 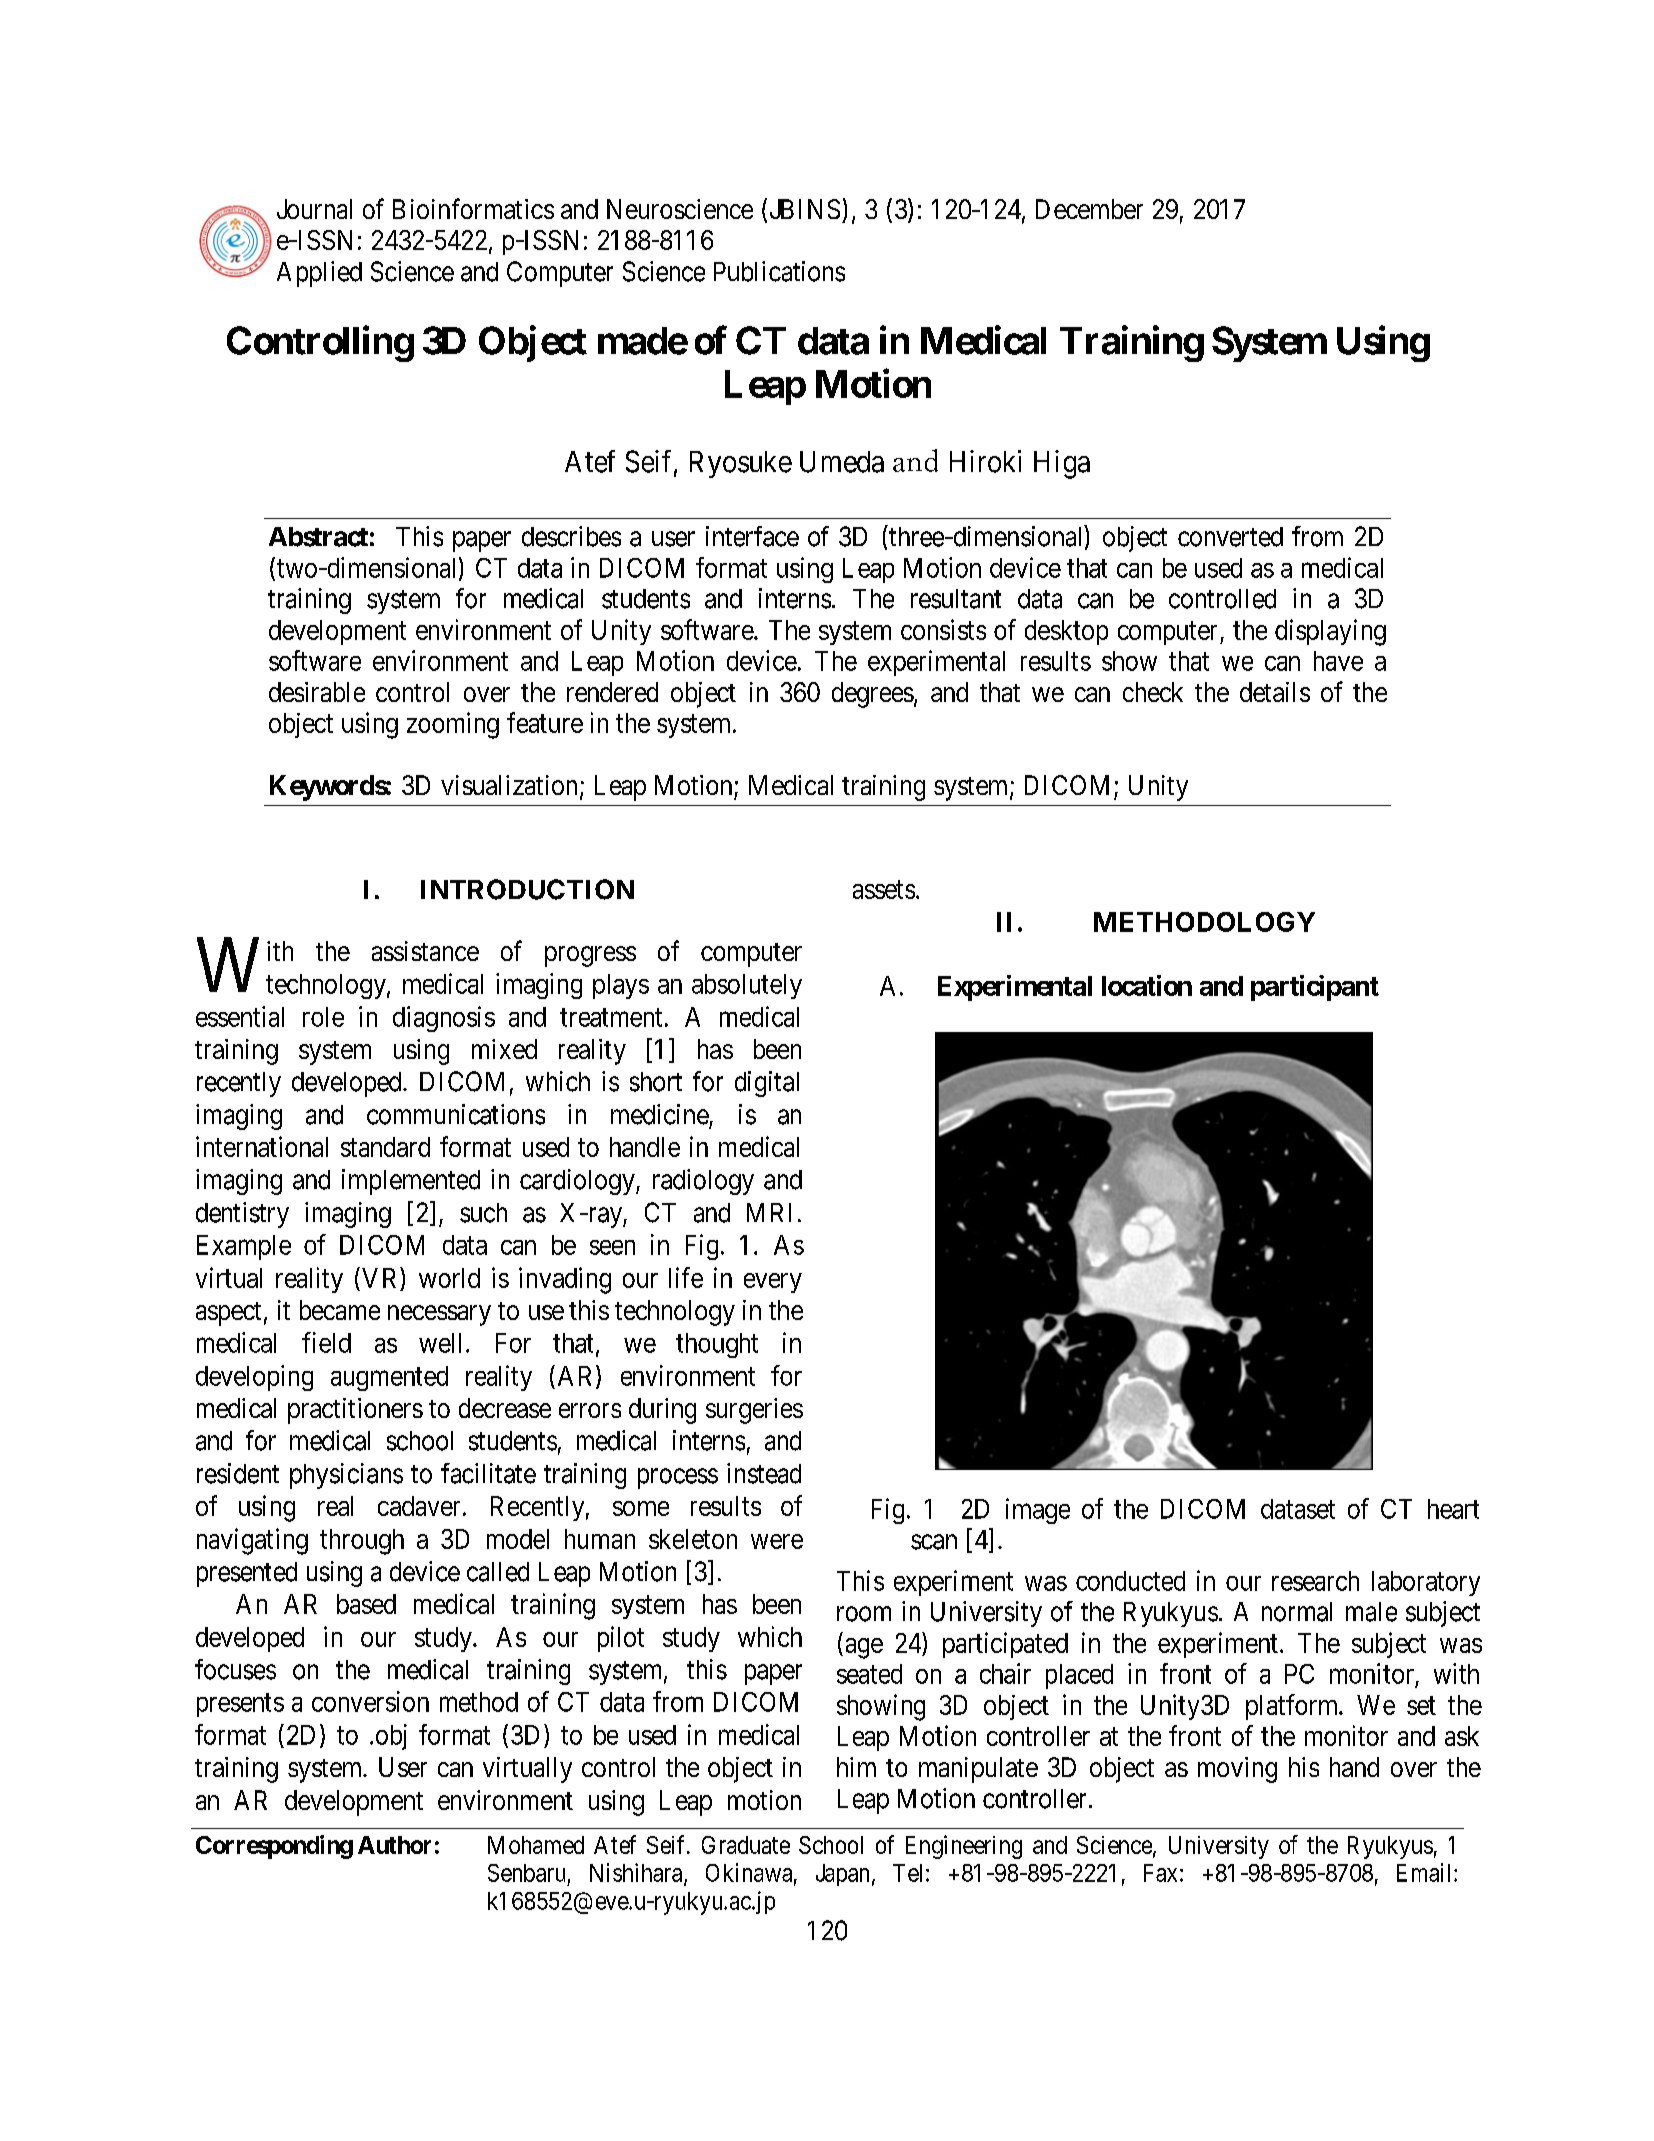 I want to click on became, so click(x=340, y=1310).
